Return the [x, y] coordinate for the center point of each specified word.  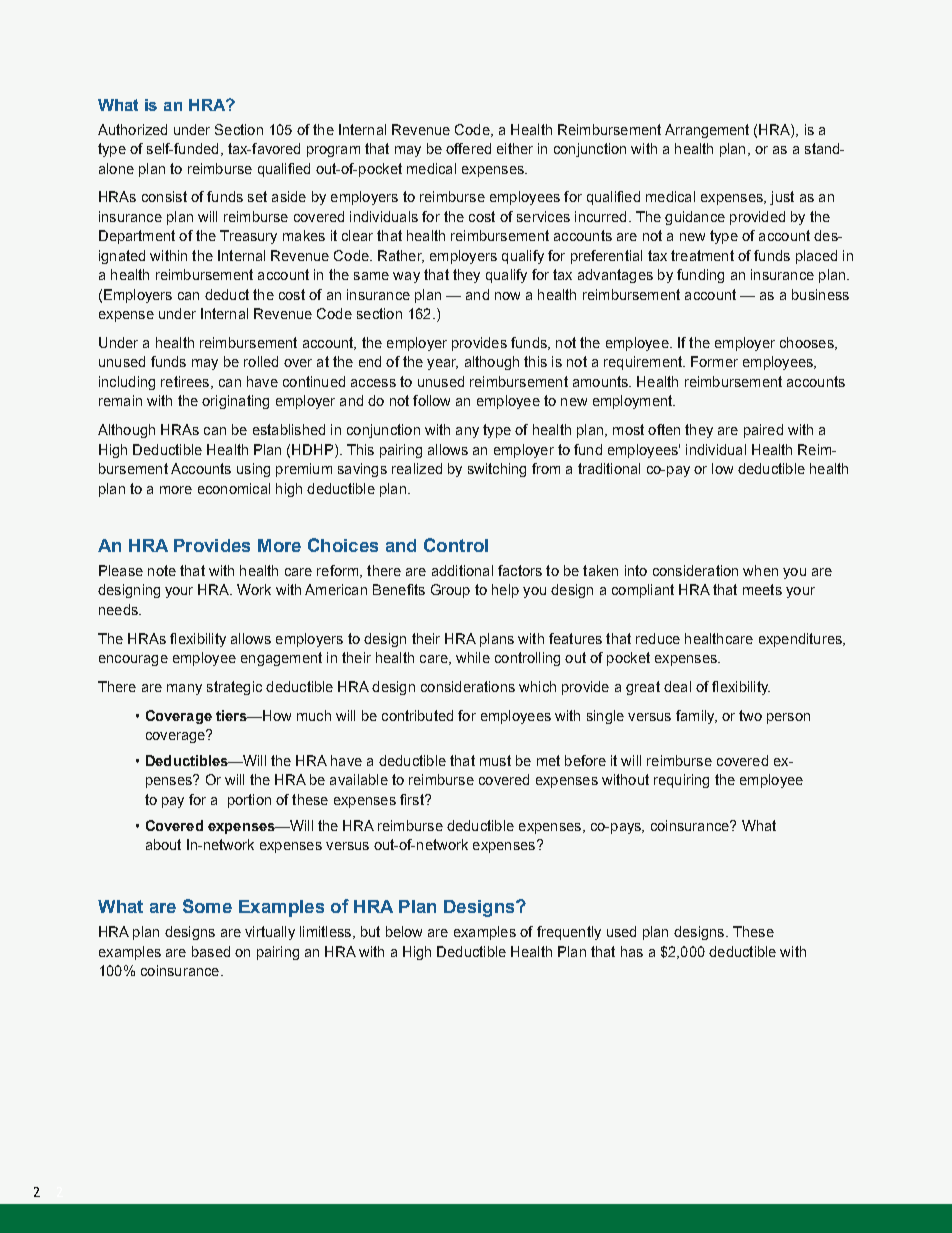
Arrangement [707, 131]
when [760, 570]
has [632, 951]
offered [468, 148]
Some [207, 906]
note [162, 570]
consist [164, 196]
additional [462, 570]
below [404, 931]
